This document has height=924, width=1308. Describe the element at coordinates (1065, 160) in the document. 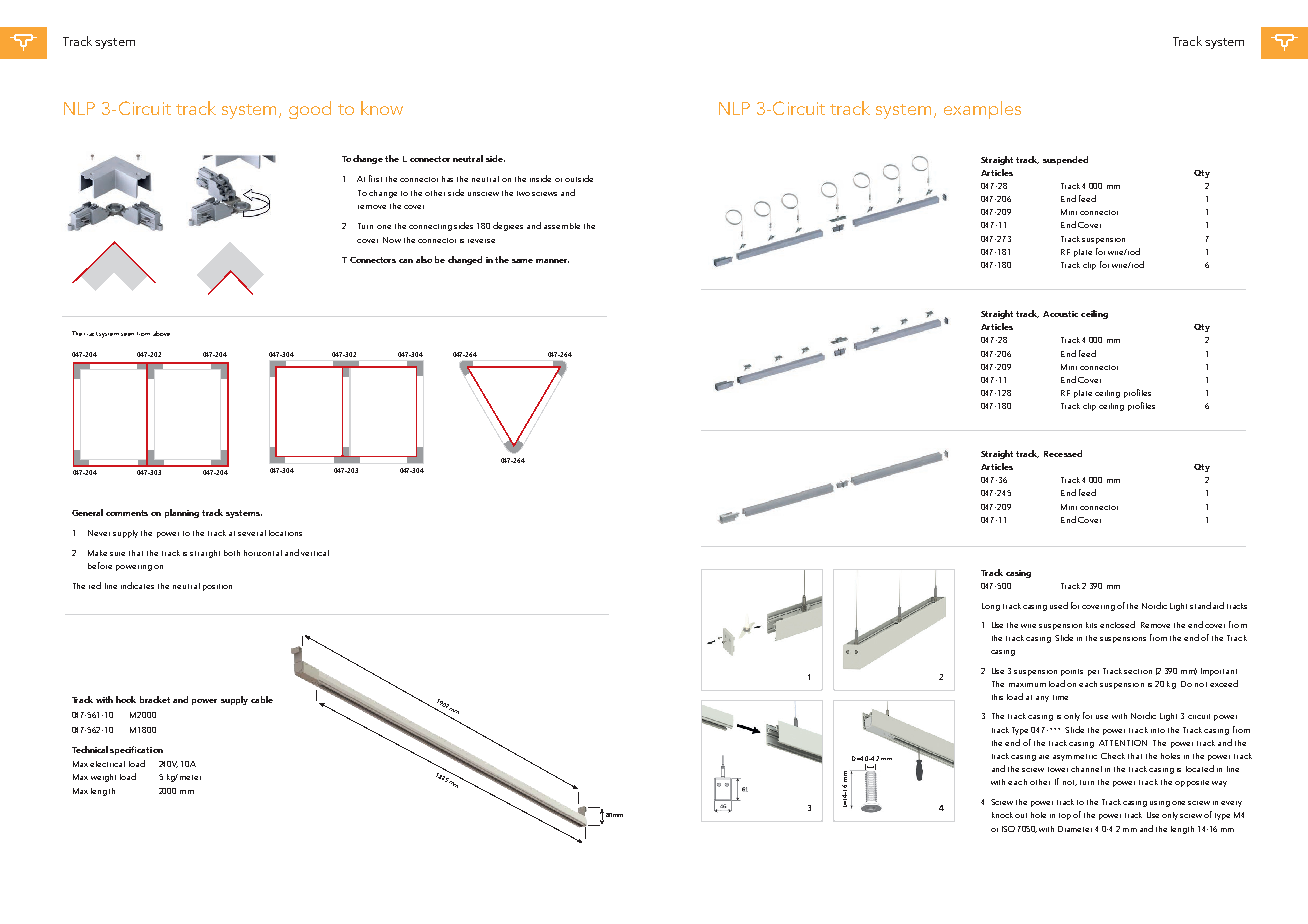

I see `suspended` at that location.
